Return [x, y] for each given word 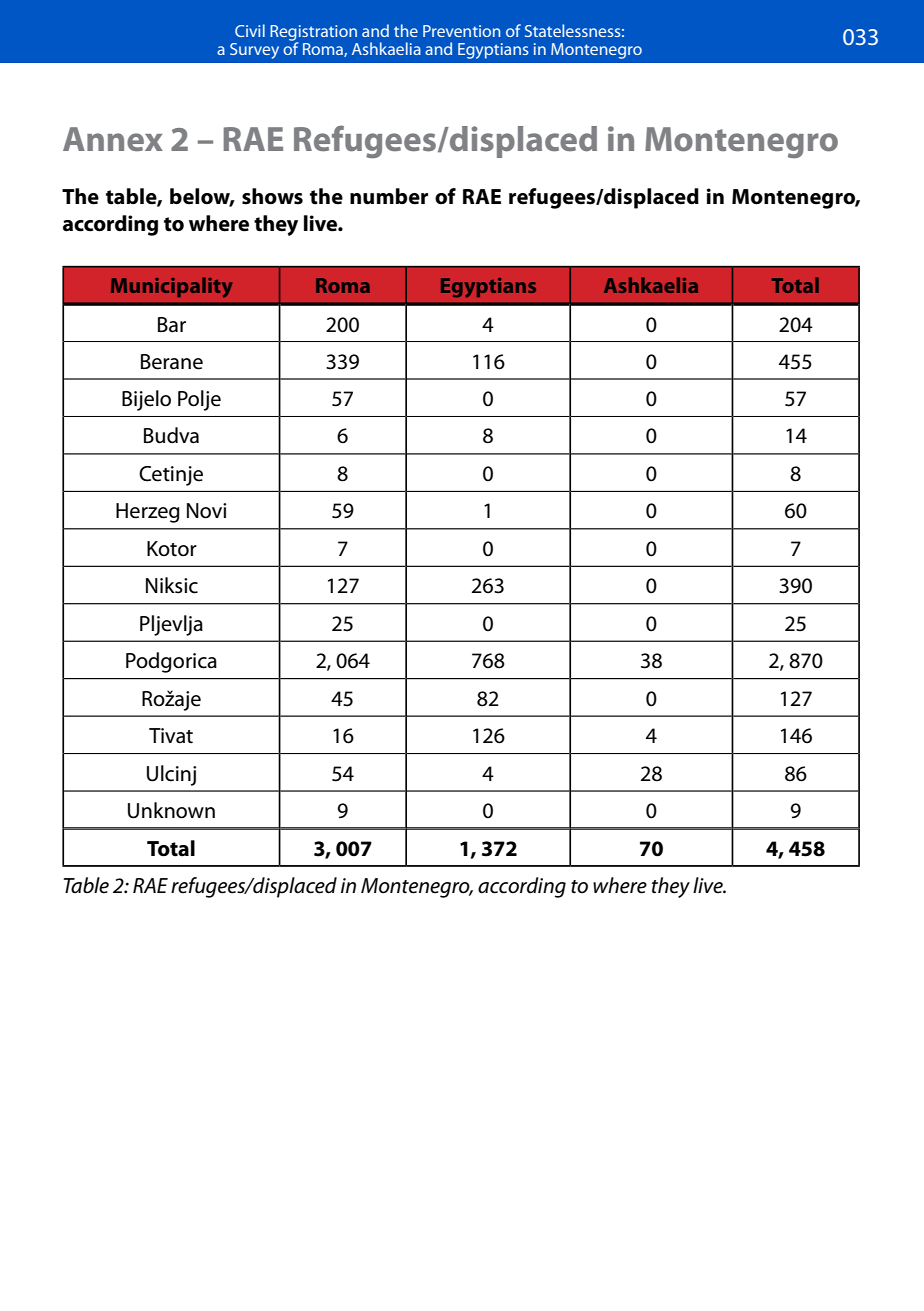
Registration [314, 34]
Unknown [171, 810]
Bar [172, 325]
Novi [206, 511]
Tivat [171, 736]
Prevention [461, 31]
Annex [113, 139]
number [389, 196]
